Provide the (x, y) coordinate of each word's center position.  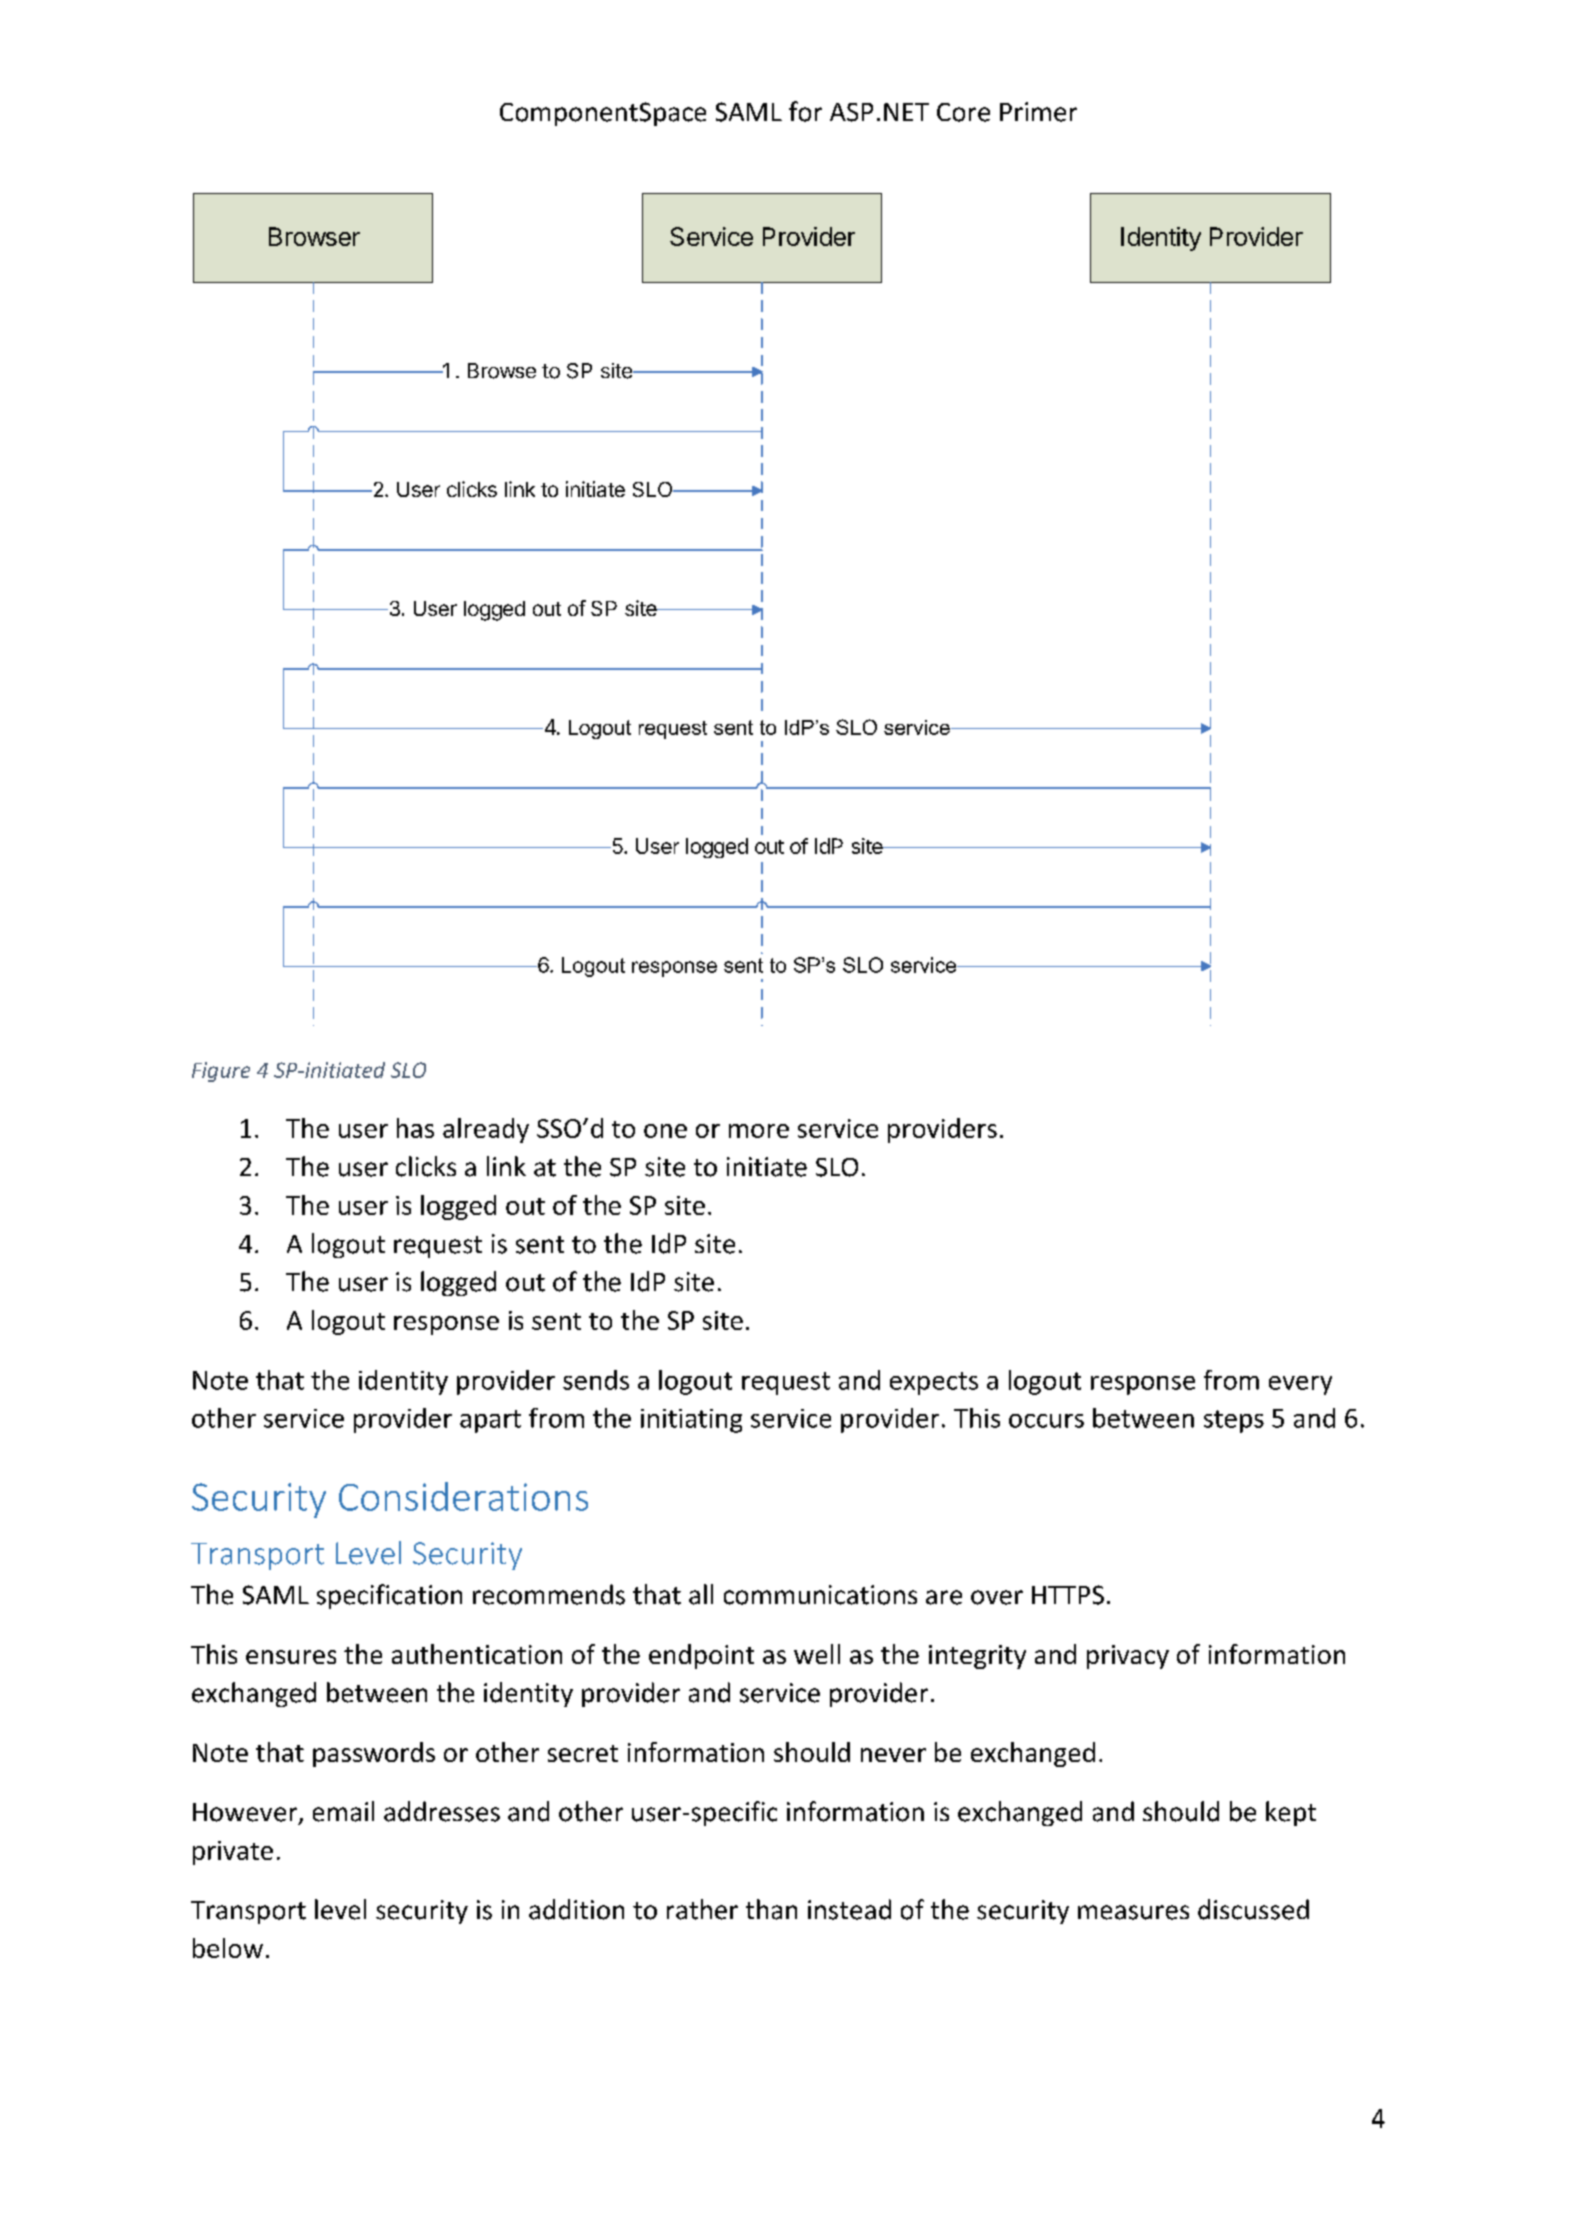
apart (490, 1421)
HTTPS (1068, 1595)
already (486, 1130)
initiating (691, 1421)
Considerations (463, 1496)
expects (934, 1383)
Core (963, 112)
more (759, 1131)
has (415, 1128)
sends (596, 1380)
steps (1234, 1421)
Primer (1038, 112)
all (701, 1594)
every (1300, 1385)
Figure (221, 1072)
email (343, 1811)
